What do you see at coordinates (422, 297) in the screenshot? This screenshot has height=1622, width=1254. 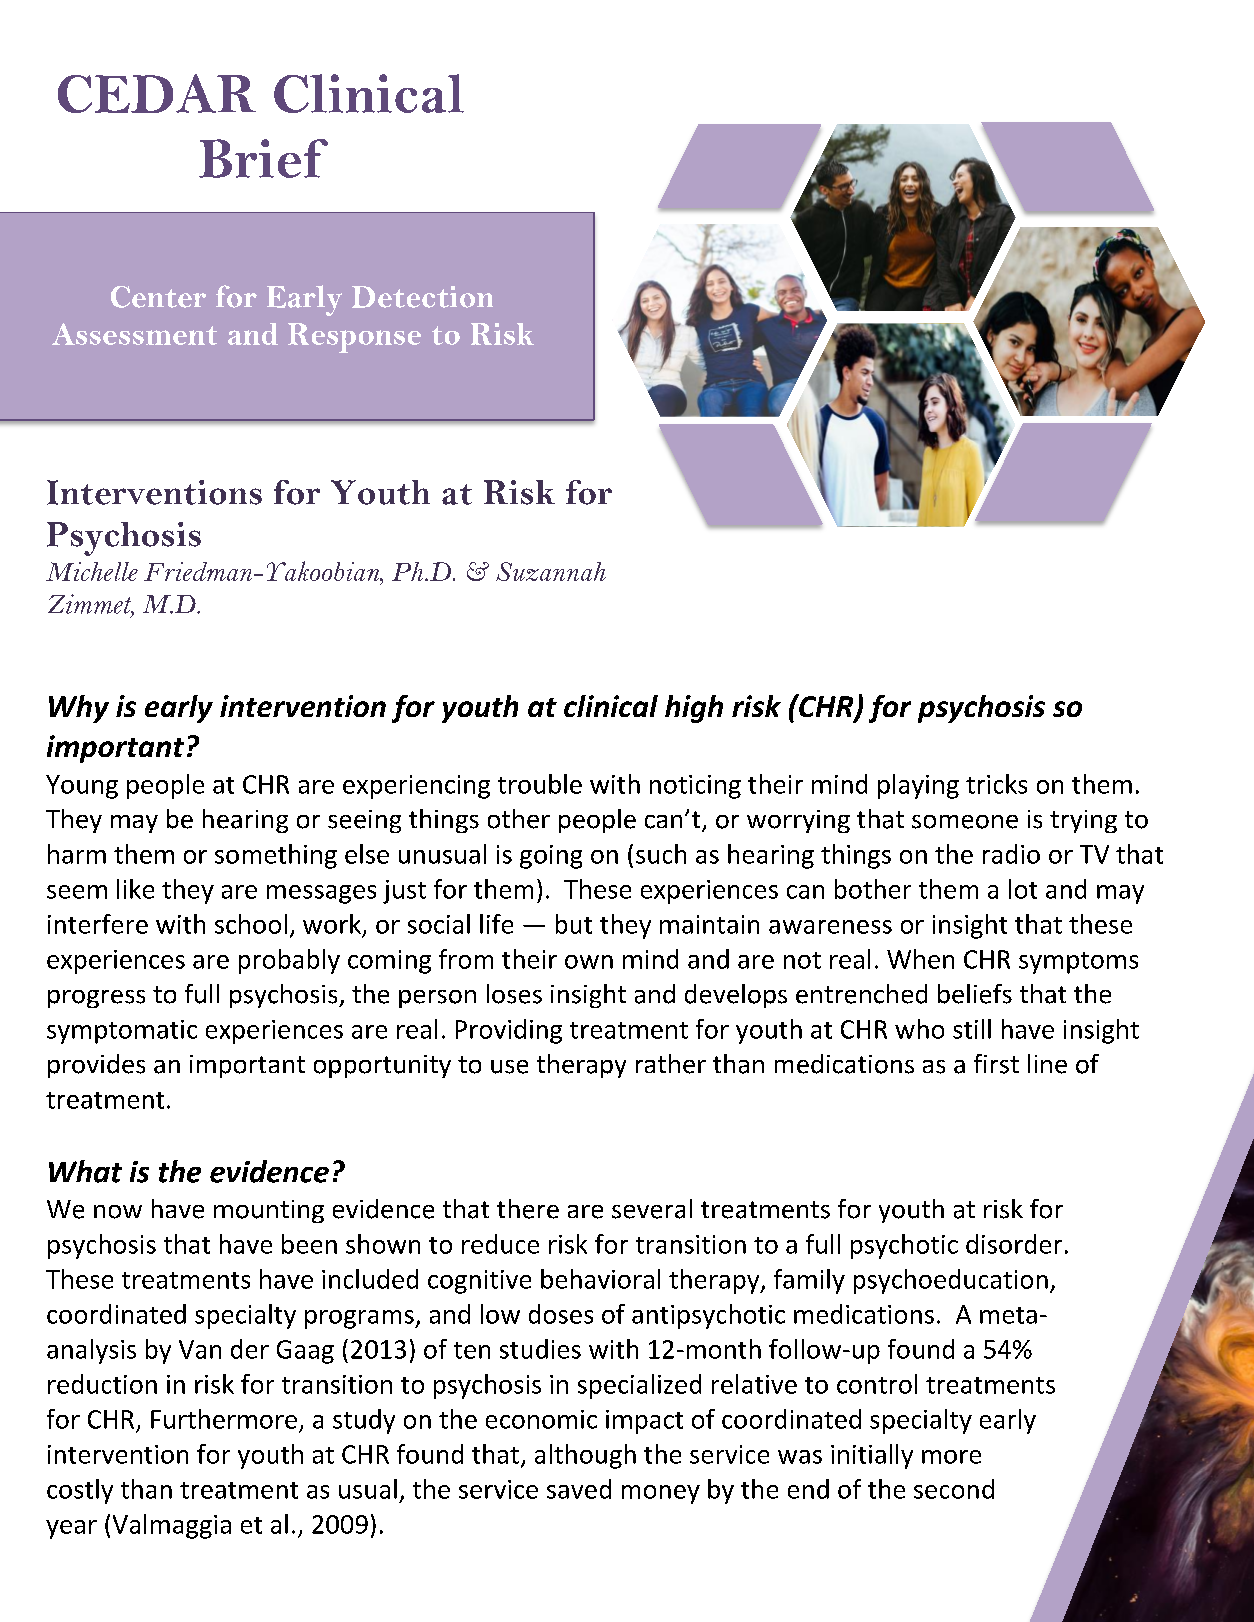 I see `Detection` at bounding box center [422, 297].
